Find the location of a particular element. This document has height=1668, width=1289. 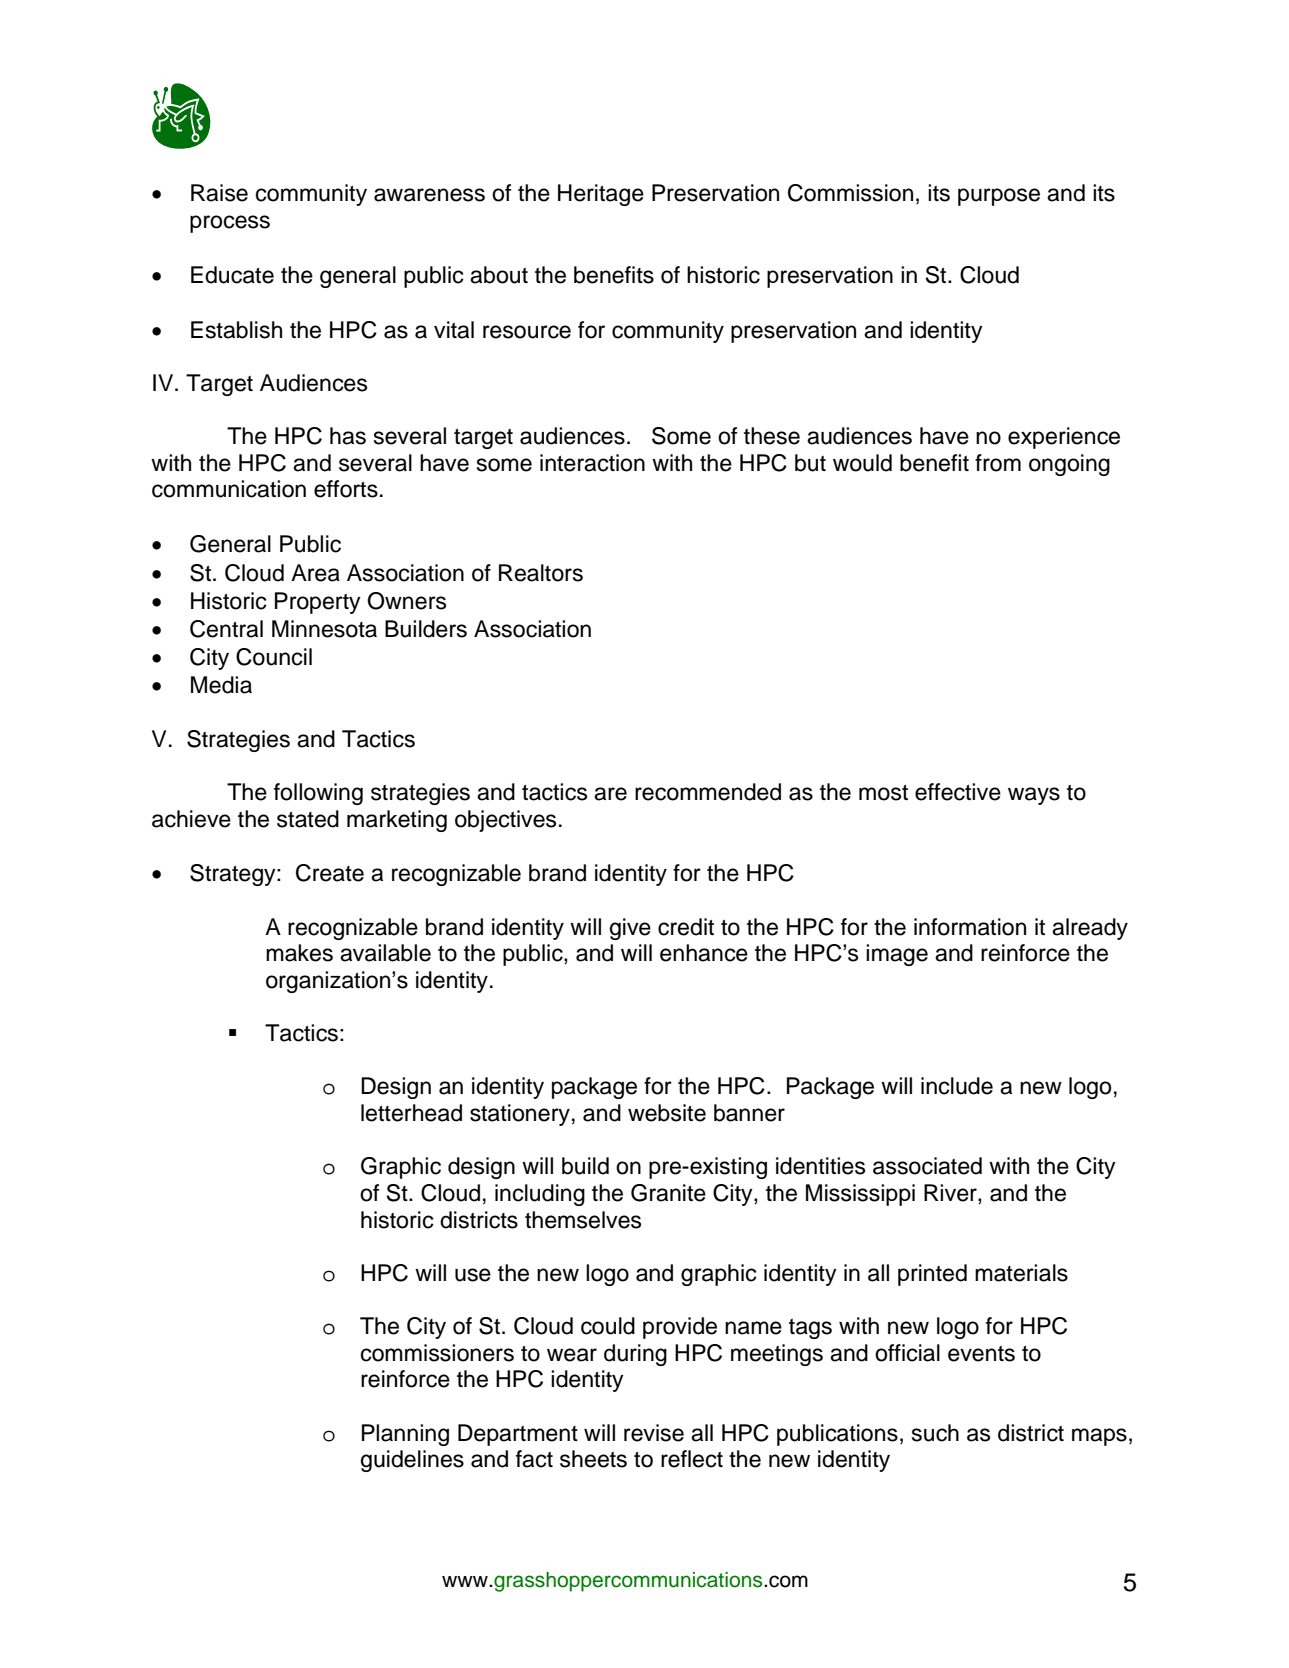

Heritage is located at coordinates (601, 195).
